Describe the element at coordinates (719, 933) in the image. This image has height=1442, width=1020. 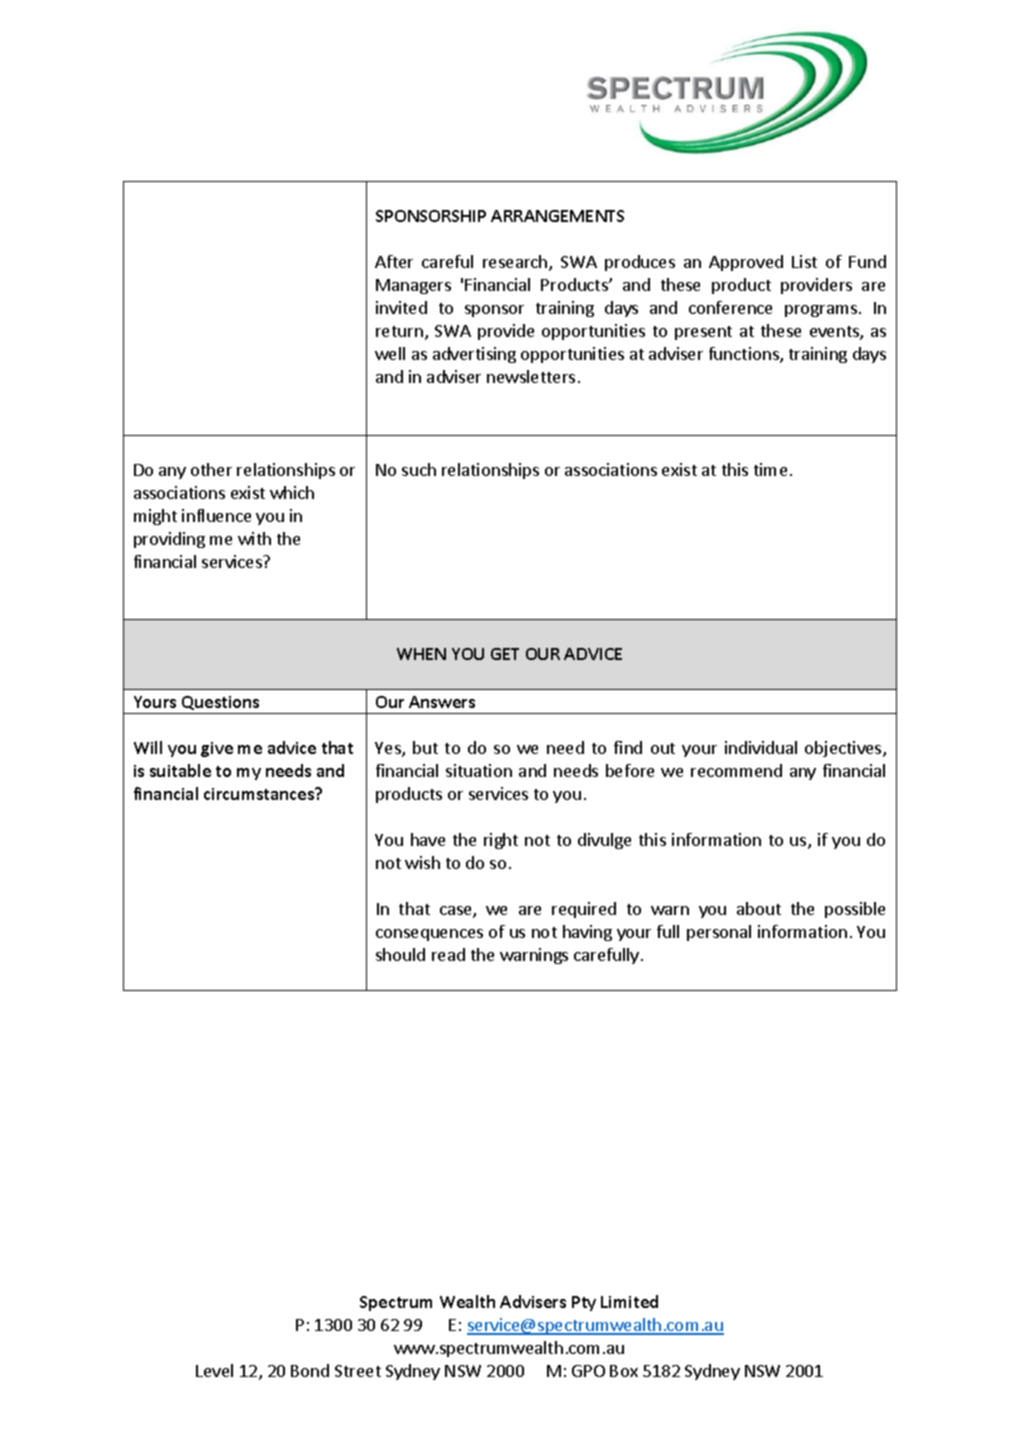
I see `personal` at that location.
